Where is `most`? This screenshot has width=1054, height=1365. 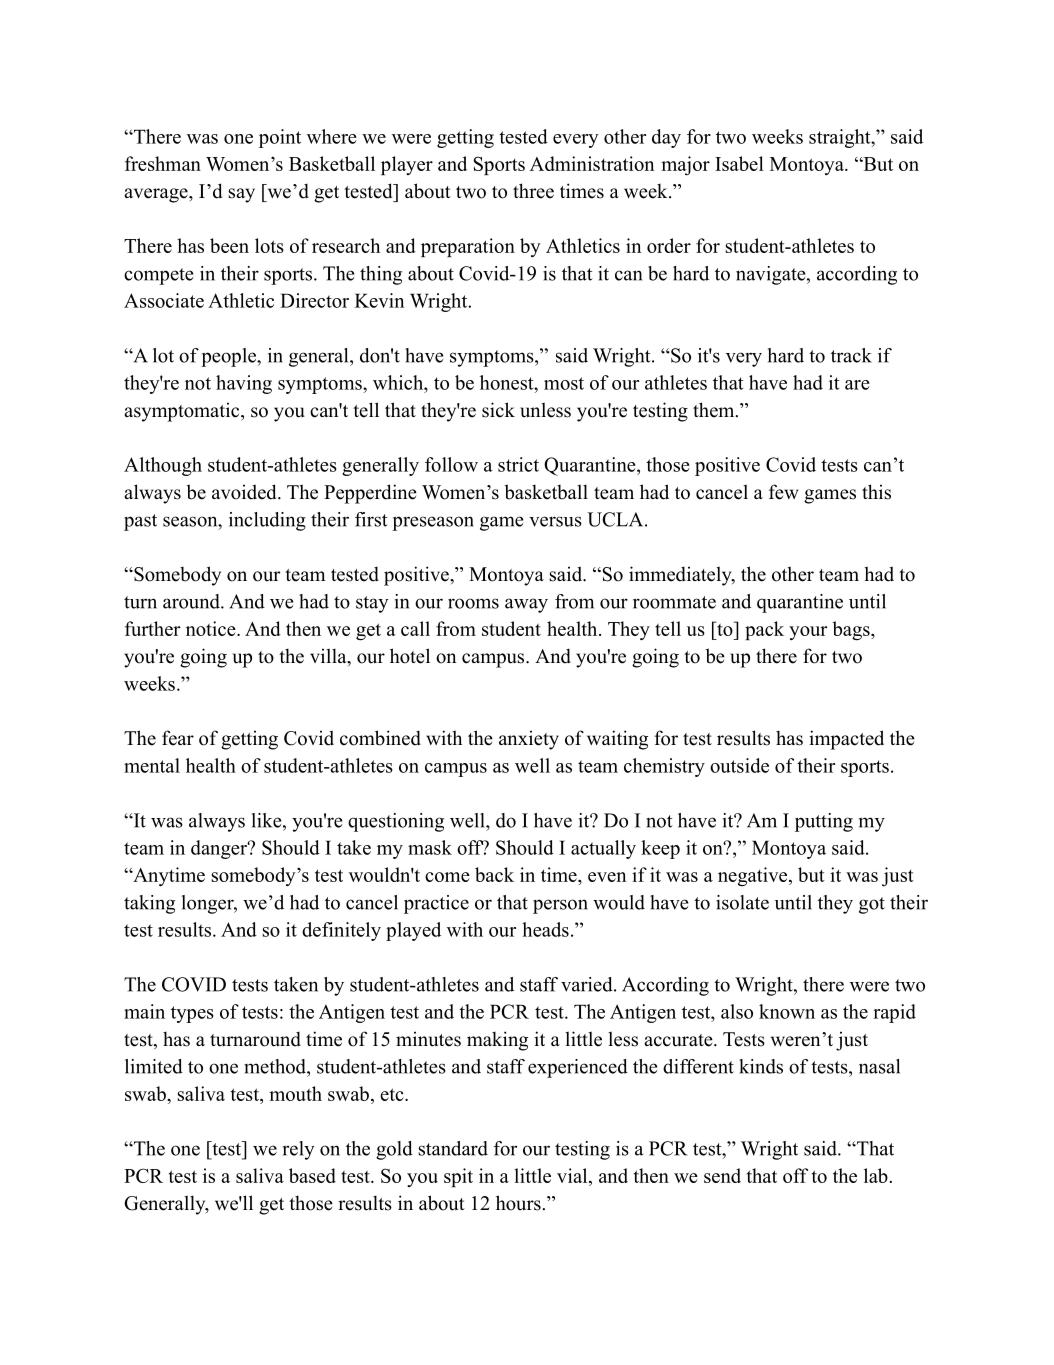 most is located at coordinates (564, 383).
